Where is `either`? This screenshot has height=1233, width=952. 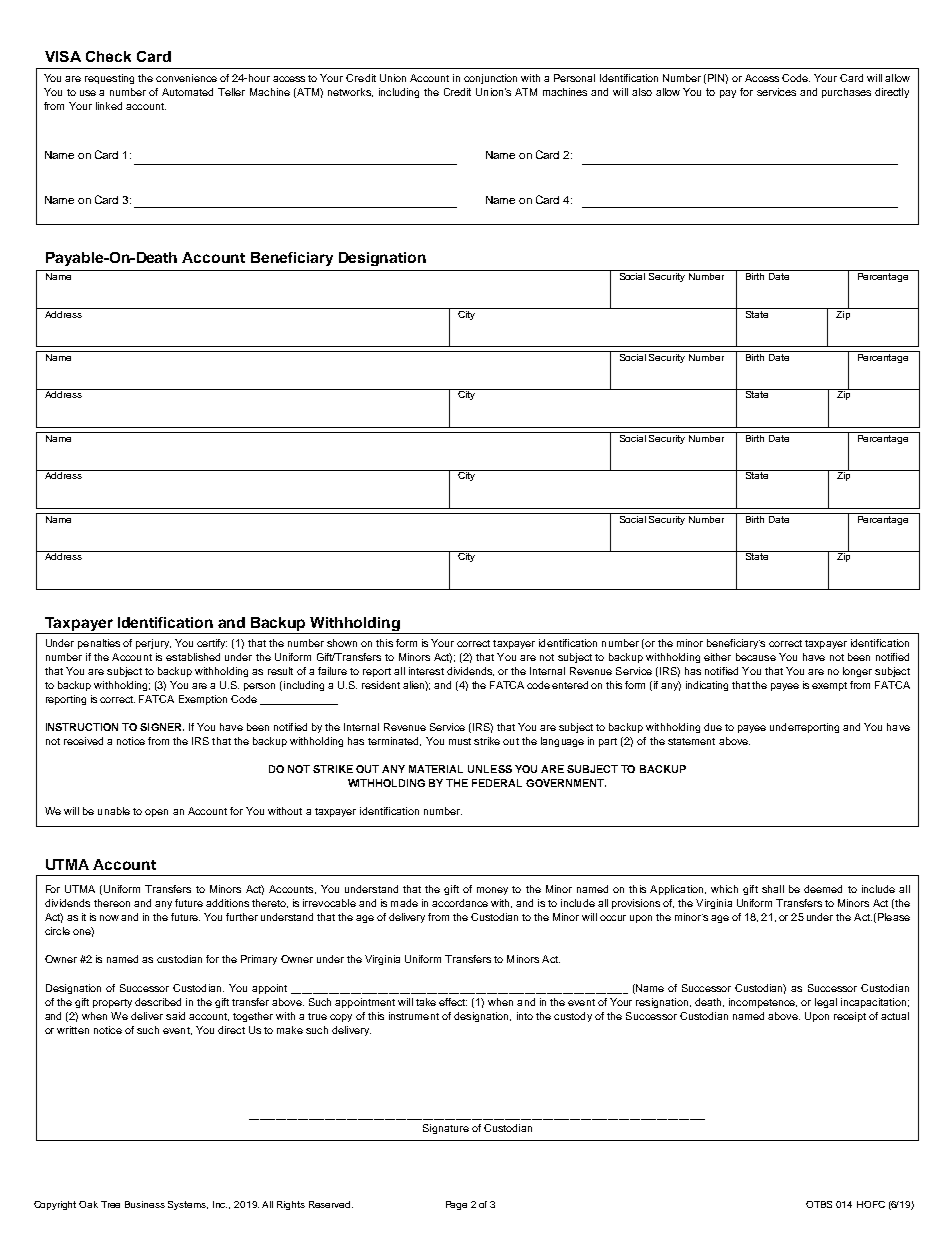
either is located at coordinates (717, 657).
